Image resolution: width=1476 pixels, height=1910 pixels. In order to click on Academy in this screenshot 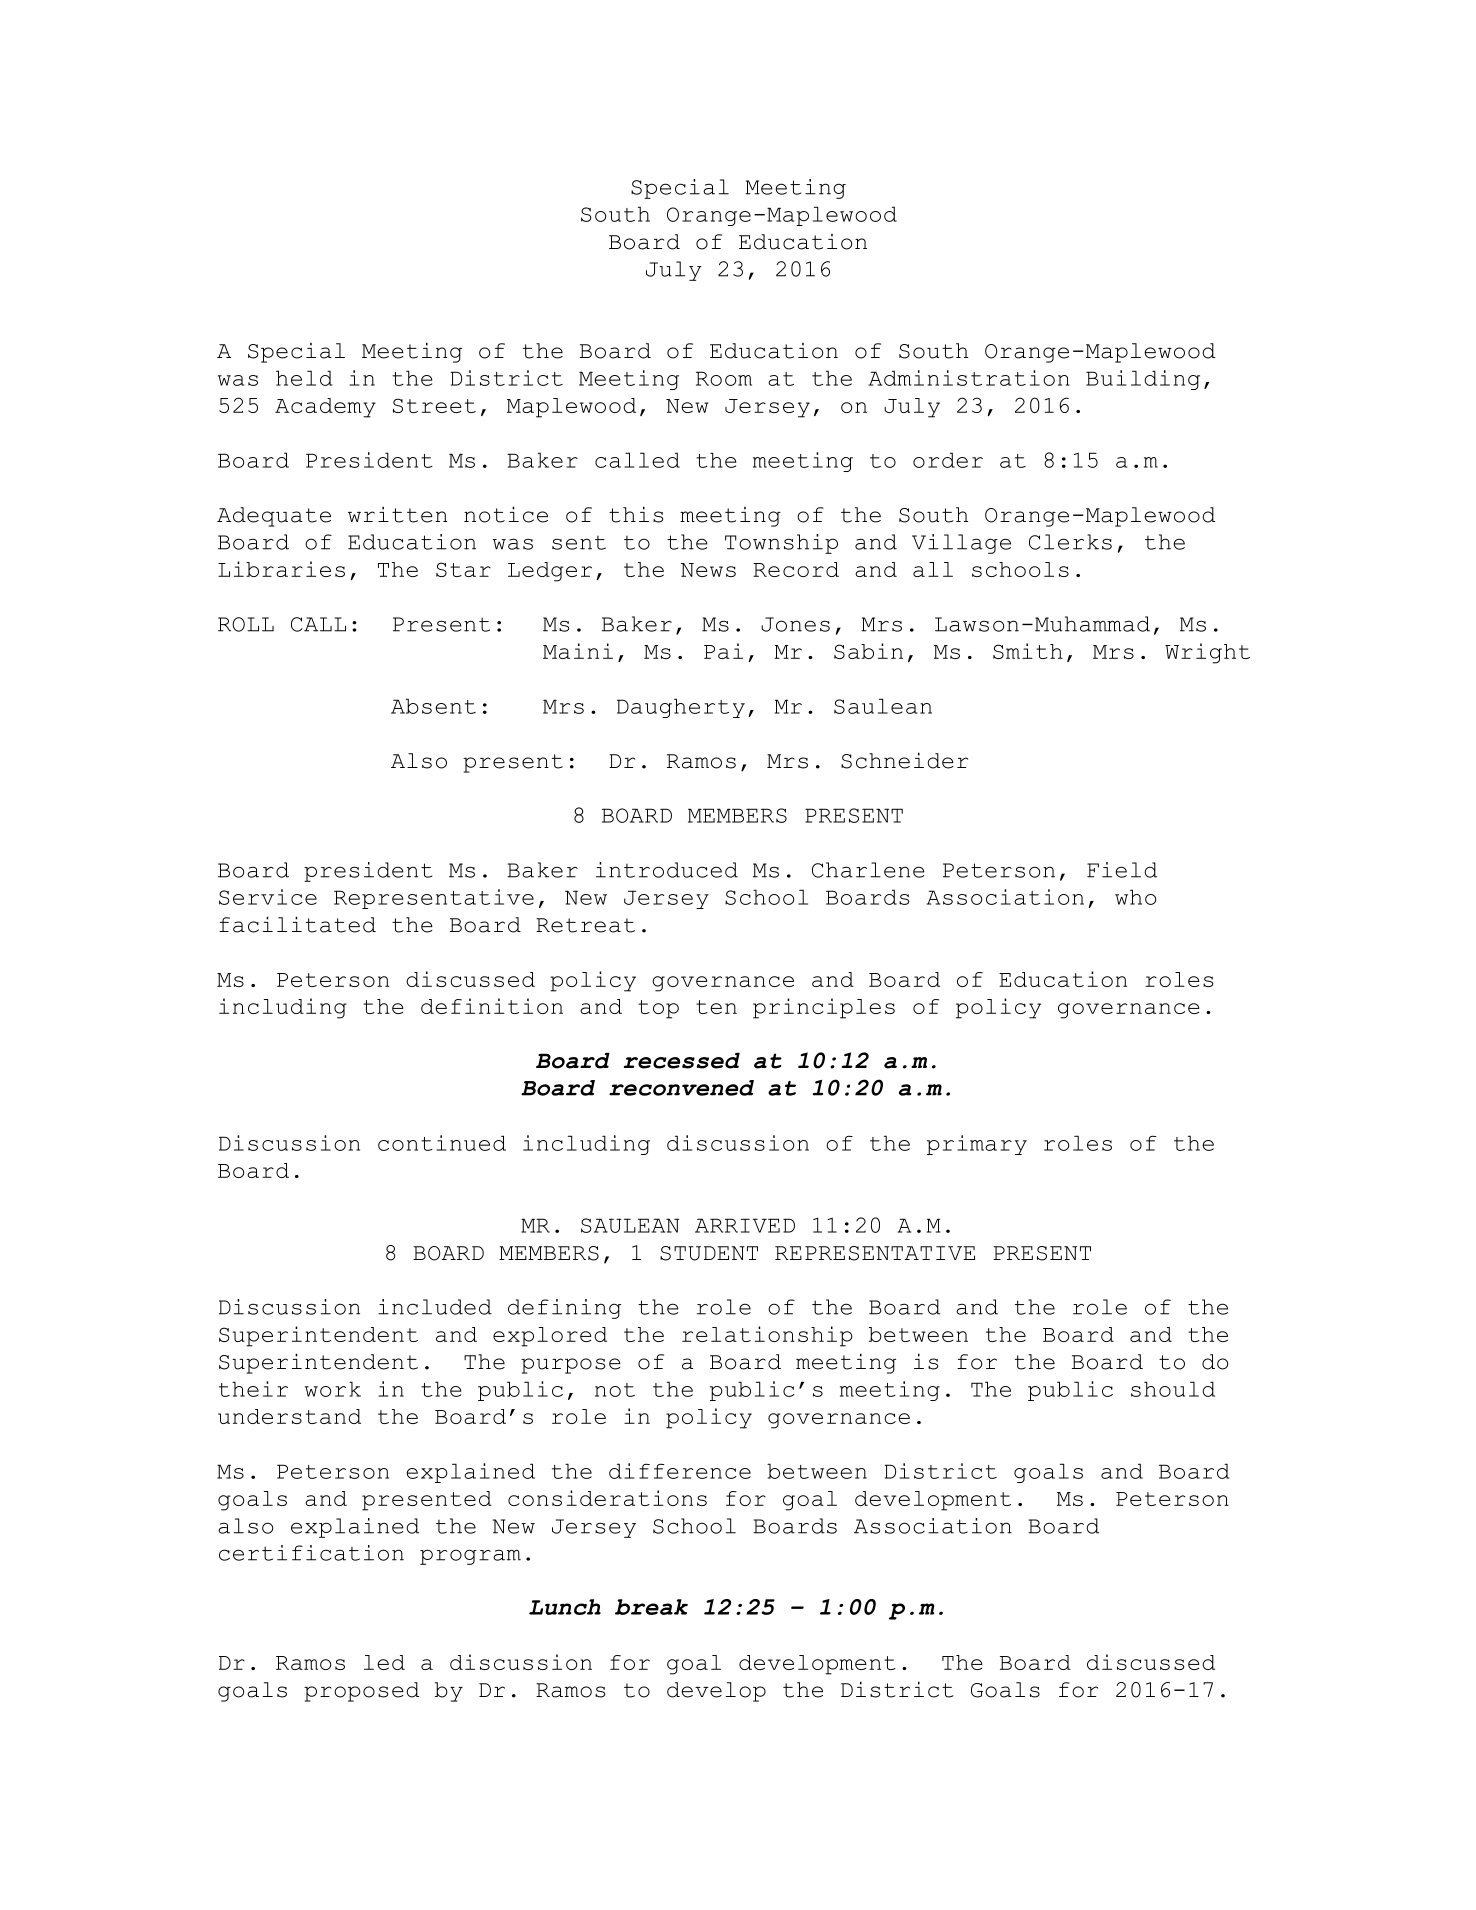, I will do `click(325, 408)`.
